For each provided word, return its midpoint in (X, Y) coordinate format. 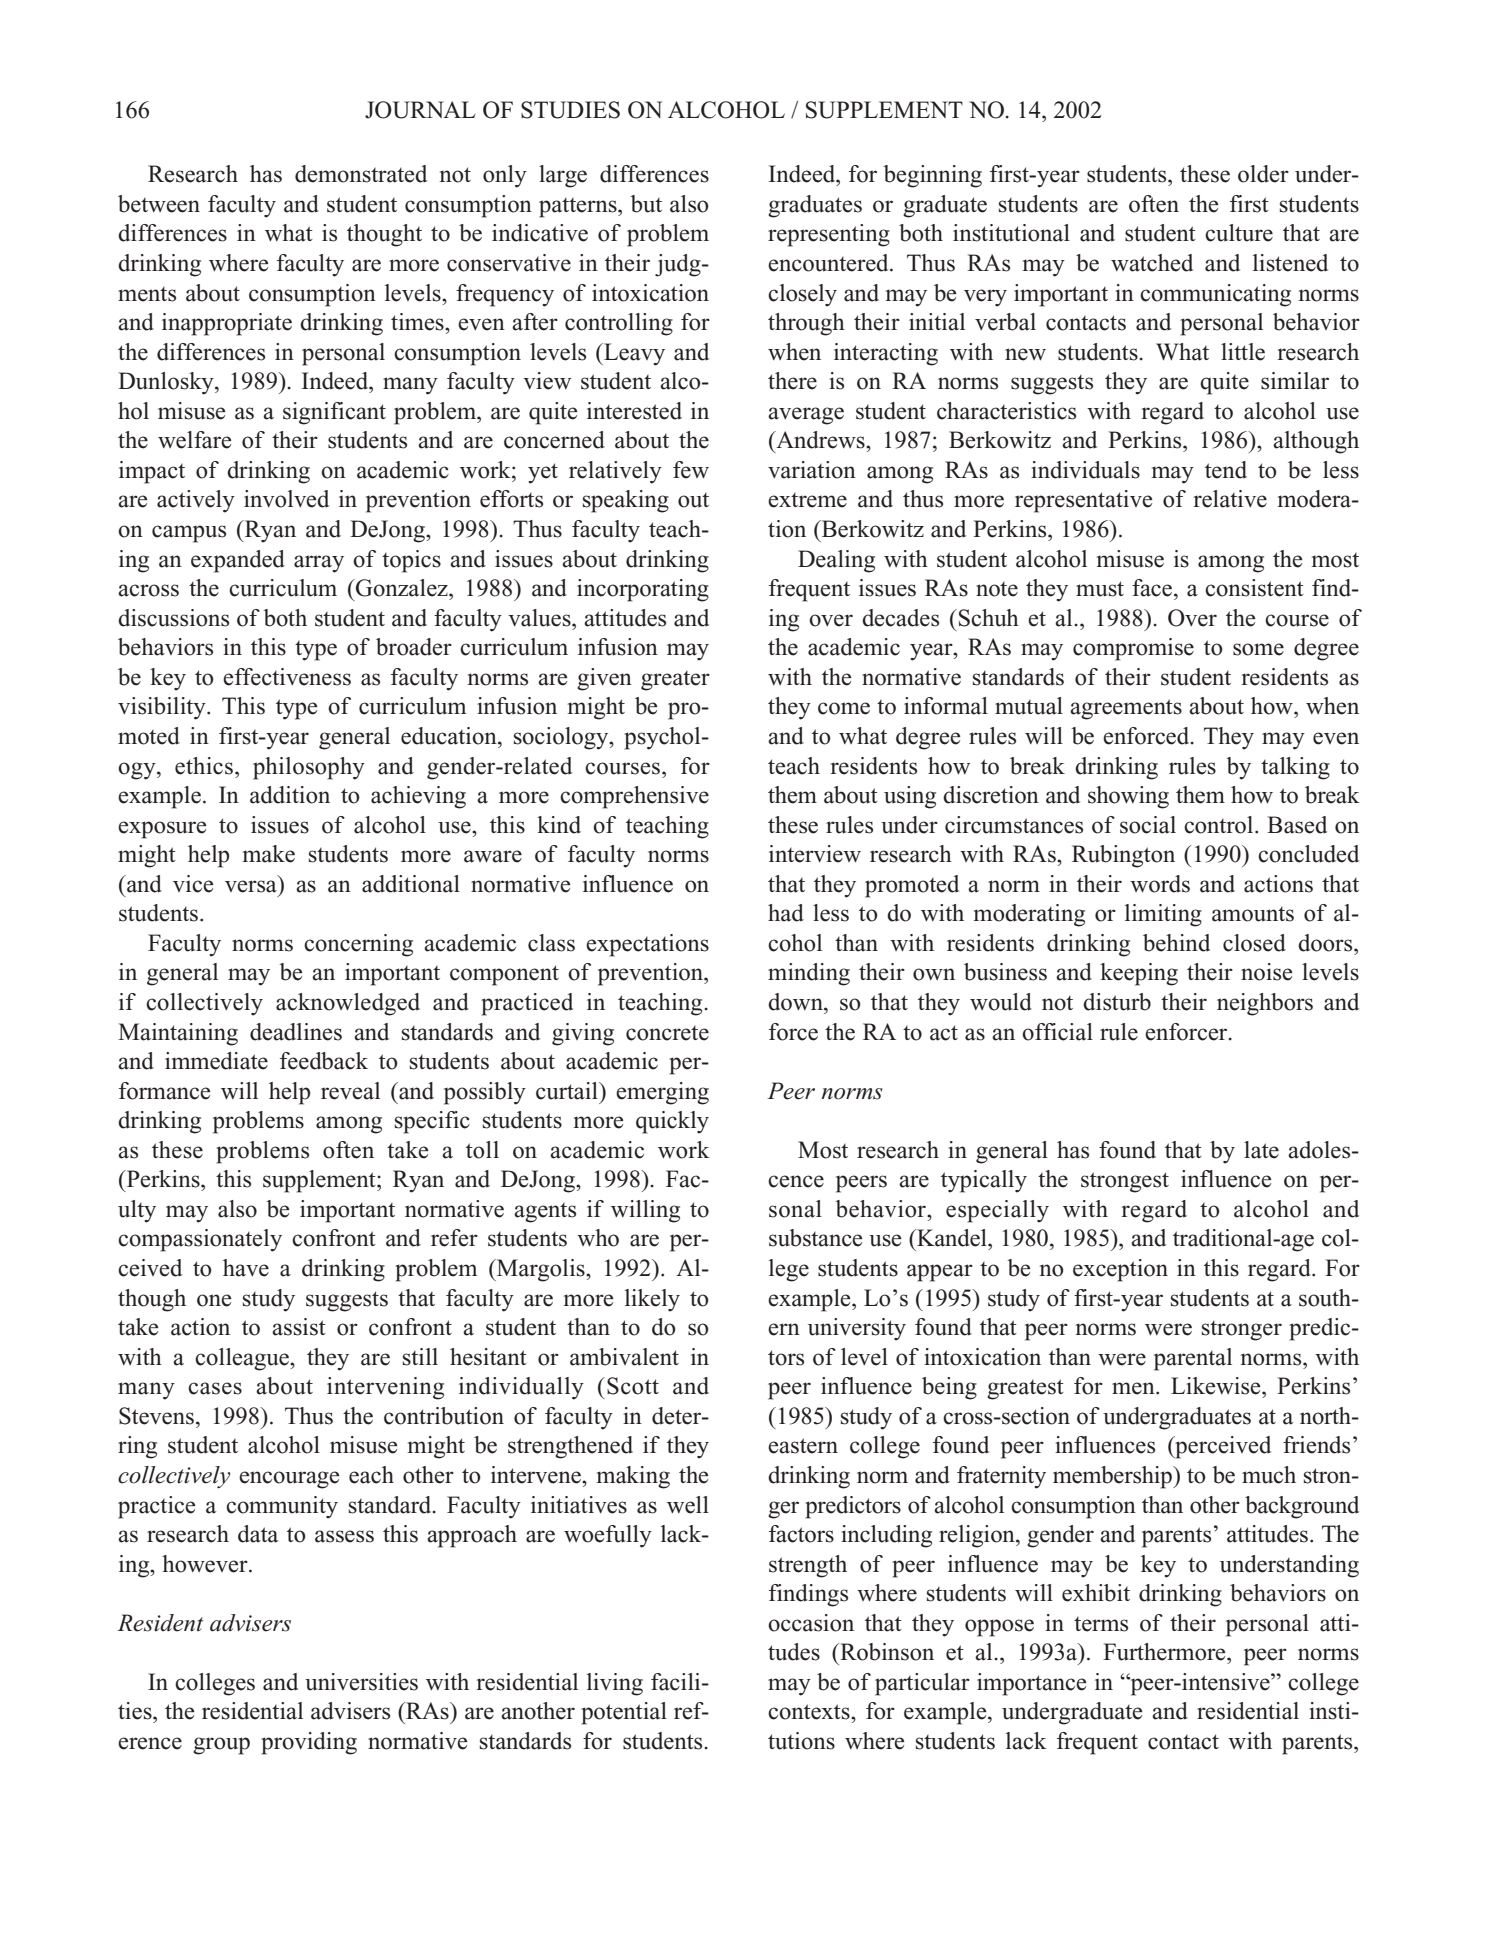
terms (1101, 1624)
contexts (810, 1712)
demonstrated (361, 174)
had (786, 913)
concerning (358, 945)
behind (1176, 943)
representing (829, 235)
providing (309, 1743)
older (1263, 174)
